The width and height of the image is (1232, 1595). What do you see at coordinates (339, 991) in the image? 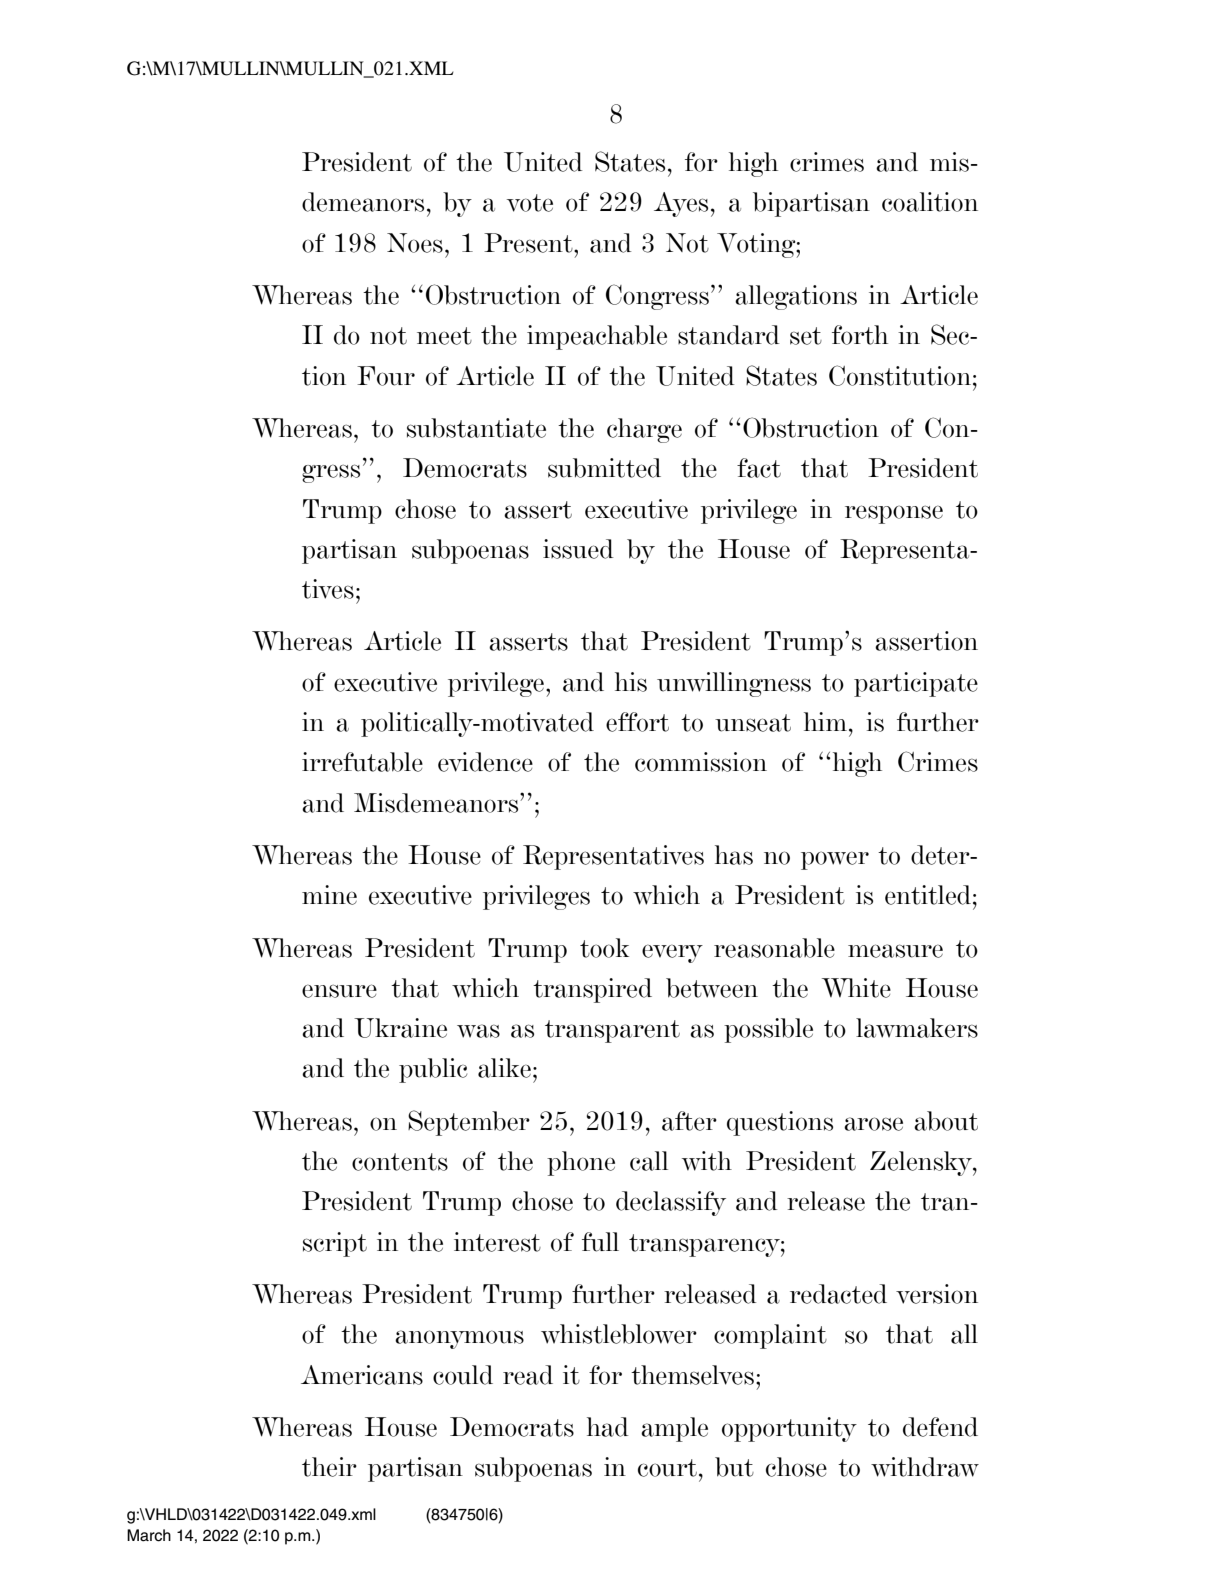
I see `ensure` at bounding box center [339, 991].
